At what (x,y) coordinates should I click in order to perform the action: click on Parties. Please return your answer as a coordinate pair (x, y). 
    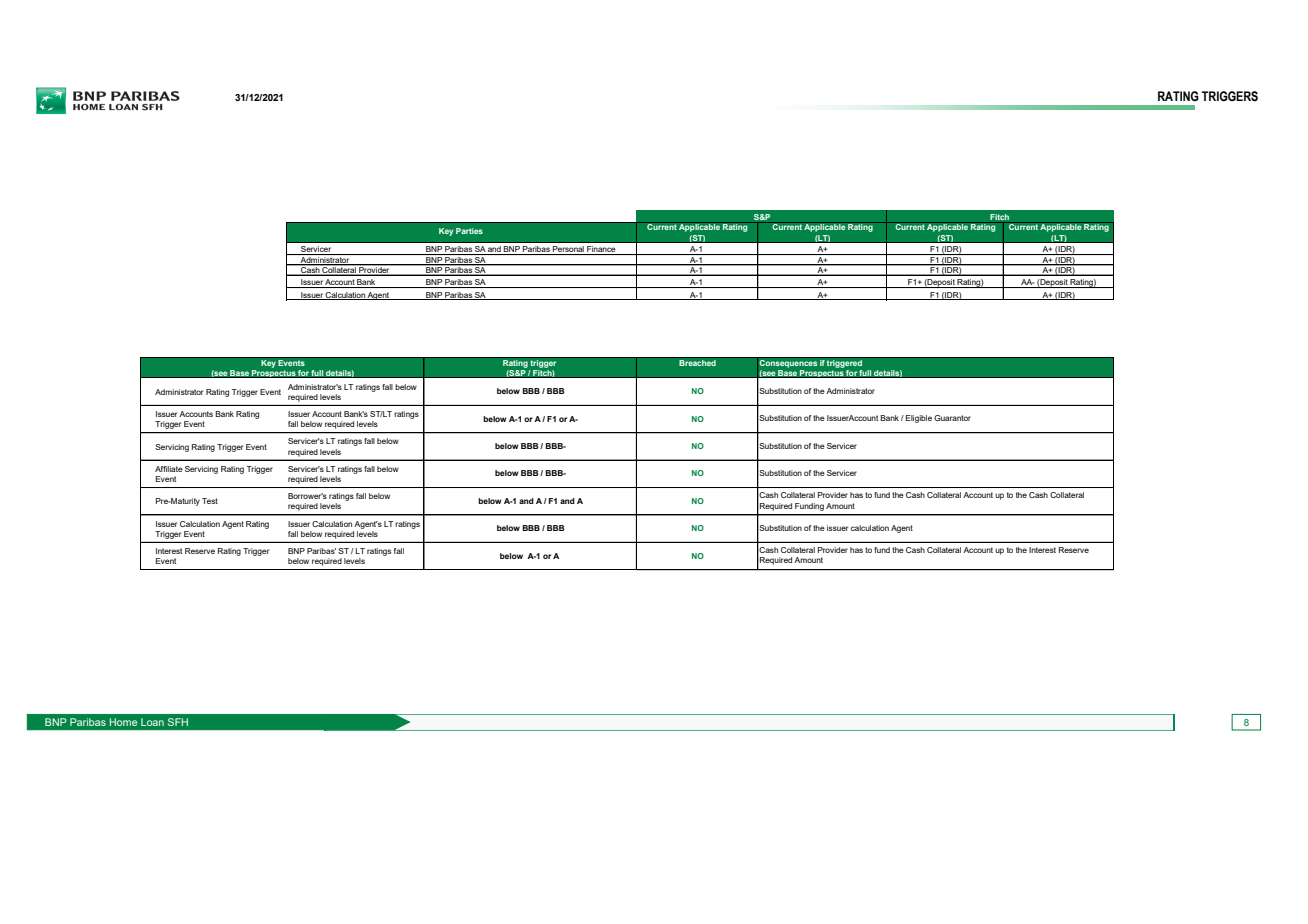
    Looking at the image, I should click on (469, 231).
